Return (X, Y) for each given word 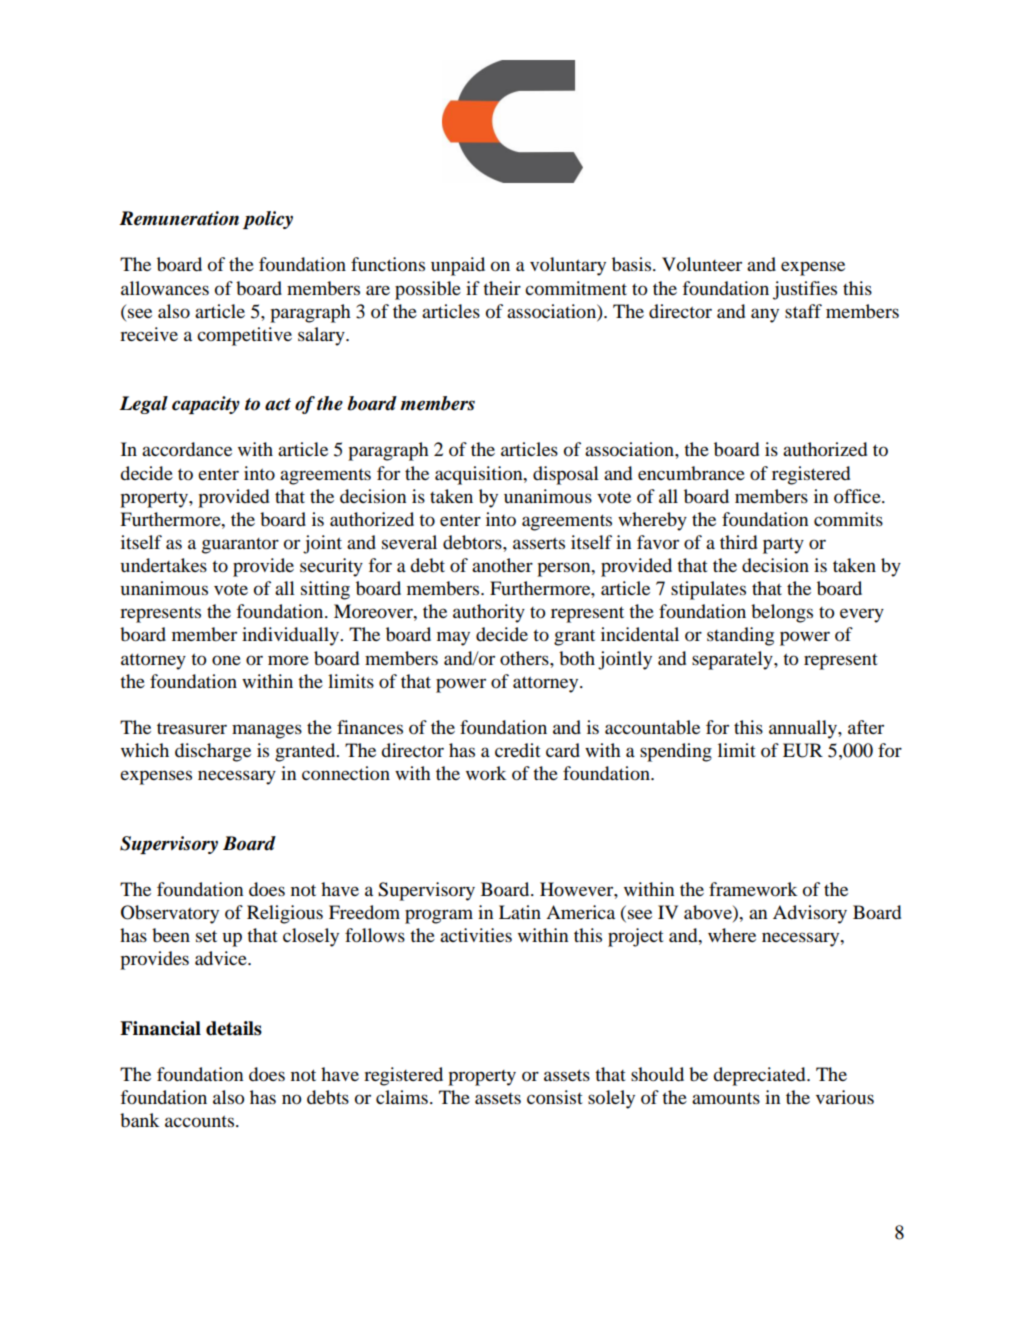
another (502, 565)
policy (268, 220)
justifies (805, 290)
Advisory (810, 914)
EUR (803, 750)
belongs (782, 613)
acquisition (480, 475)
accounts (201, 1122)
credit (518, 750)
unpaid (458, 266)
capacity (206, 405)
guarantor (240, 546)
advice (222, 958)
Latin (520, 912)
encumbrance (691, 473)
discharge (213, 752)
